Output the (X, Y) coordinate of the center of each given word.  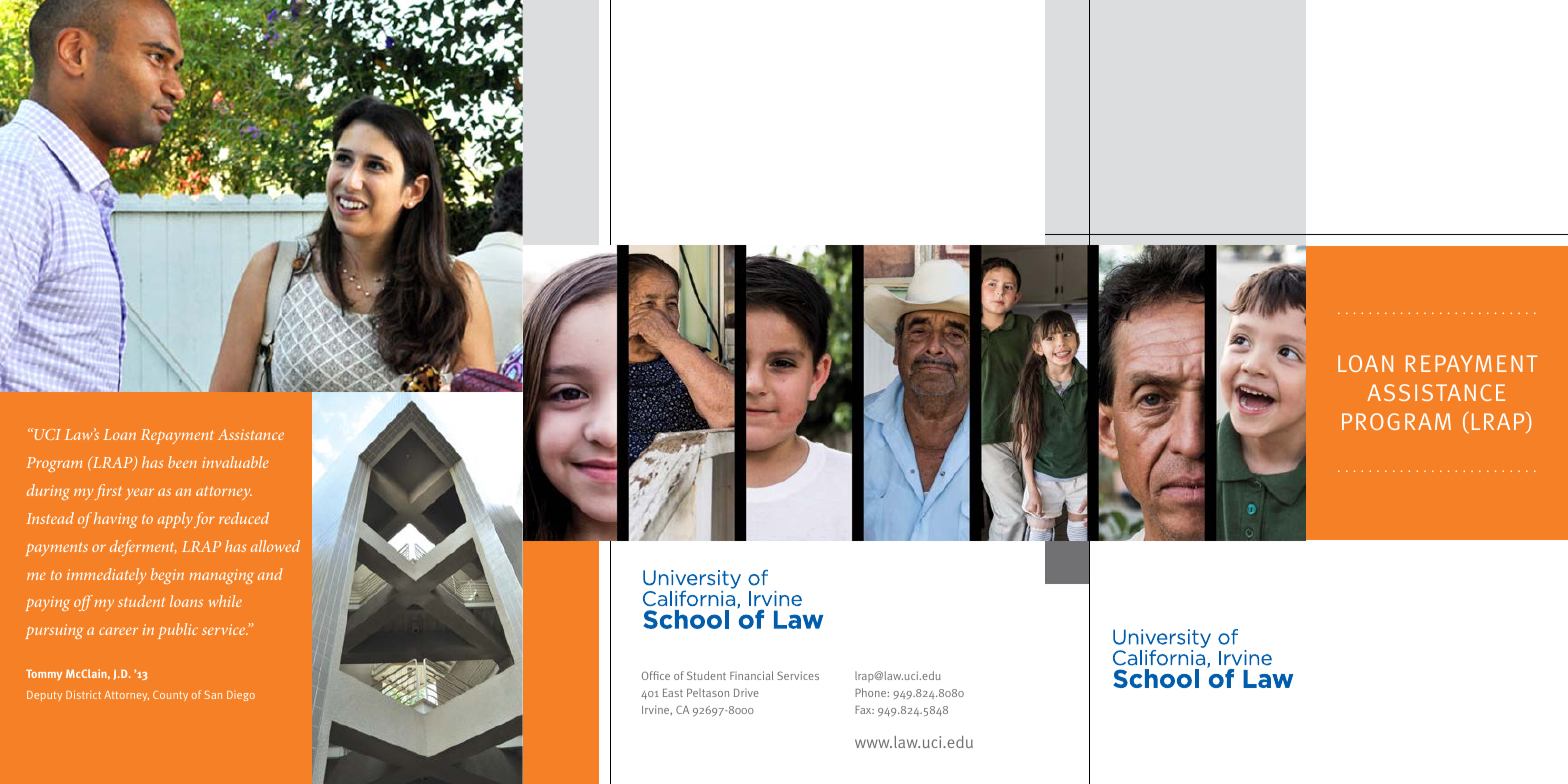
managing (221, 576)
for (204, 520)
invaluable (235, 462)
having (115, 520)
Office (656, 675)
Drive (746, 693)
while (225, 601)
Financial (752, 675)
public (178, 631)
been (182, 462)
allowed (275, 546)
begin (167, 576)
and (270, 574)
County (170, 696)
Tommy (44, 675)
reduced (244, 518)
